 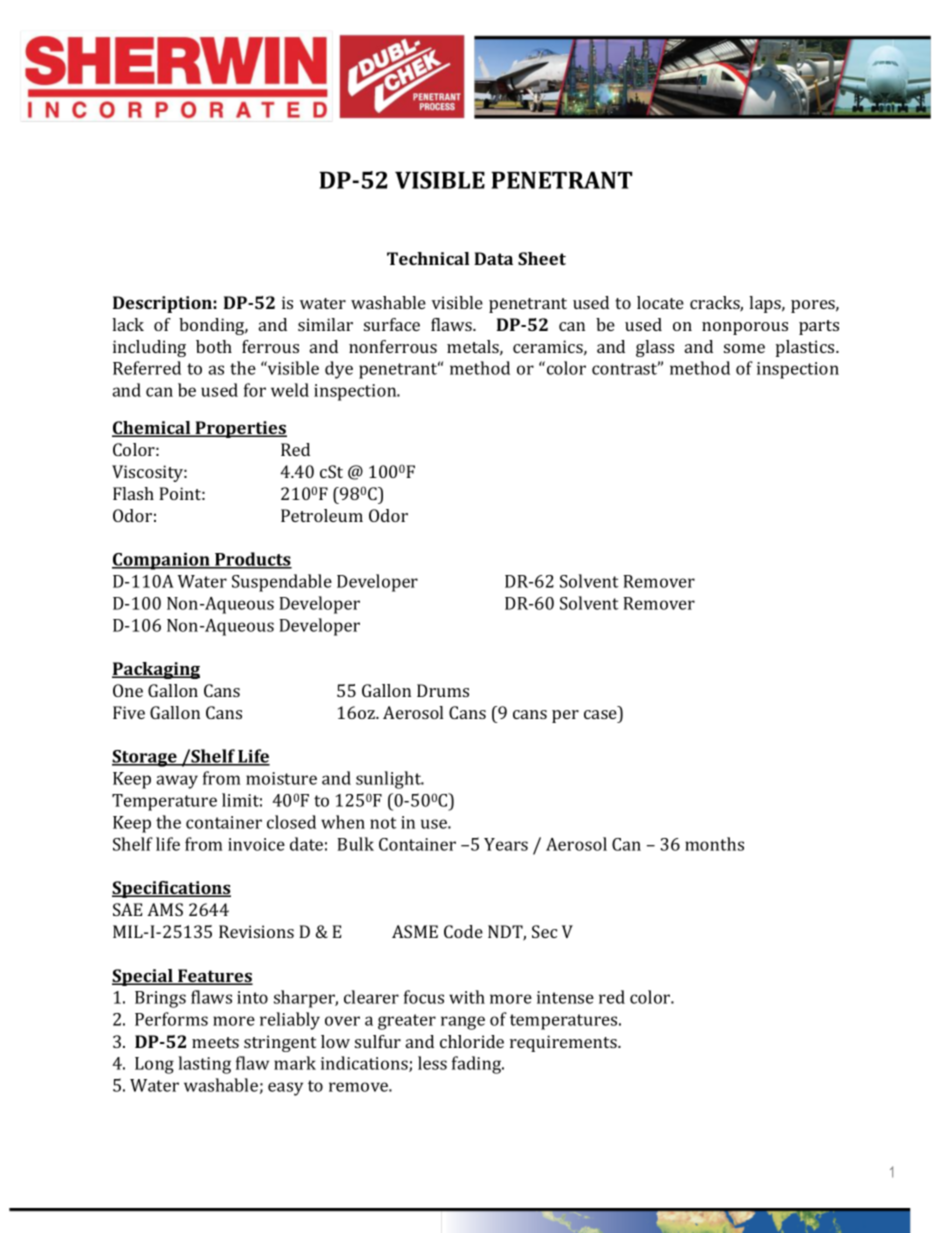 I want to click on dye, so click(x=339, y=370).
